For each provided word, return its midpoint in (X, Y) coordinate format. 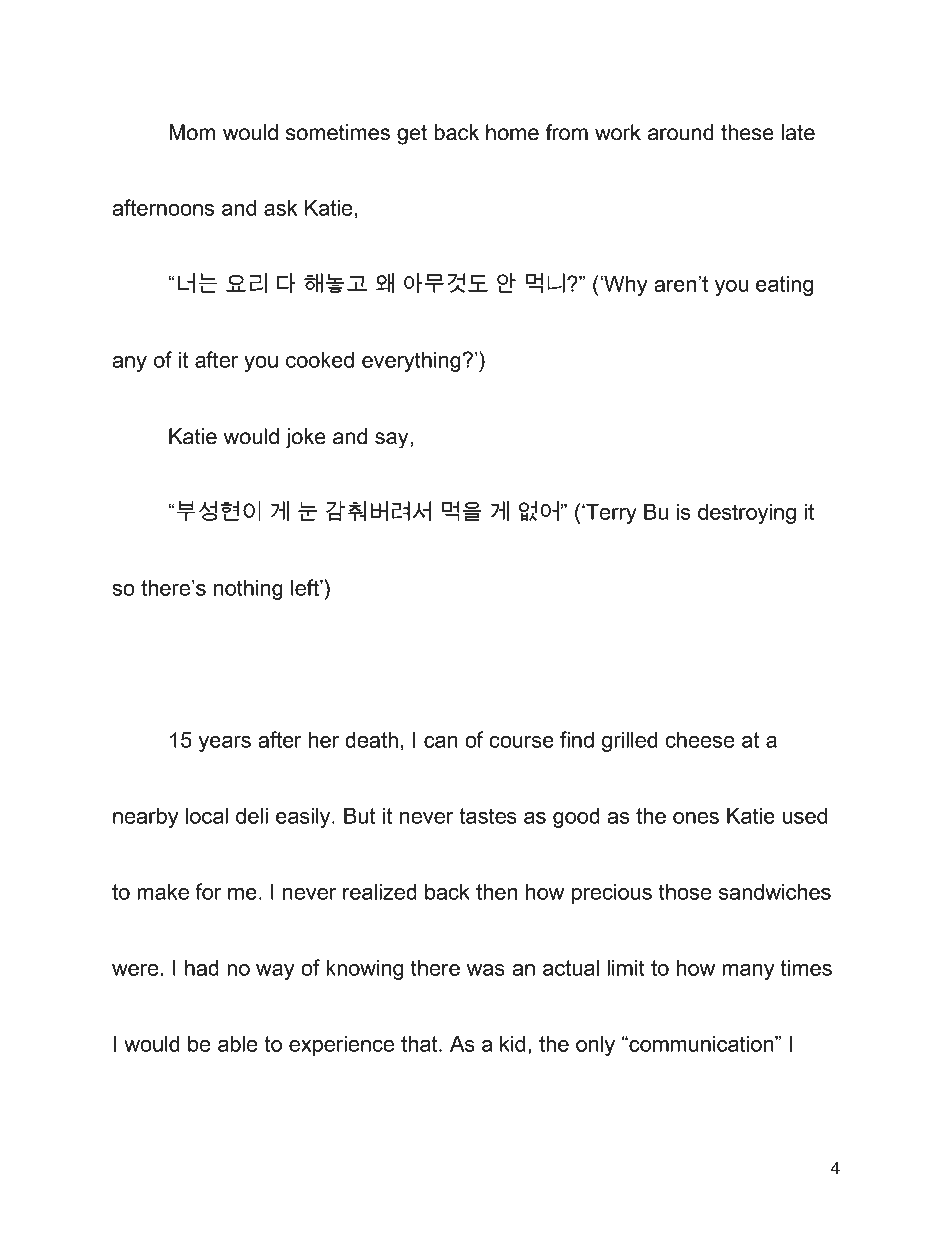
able (238, 1044)
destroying (747, 514)
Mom (192, 132)
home (512, 132)
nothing (248, 590)
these (747, 132)
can (441, 742)
